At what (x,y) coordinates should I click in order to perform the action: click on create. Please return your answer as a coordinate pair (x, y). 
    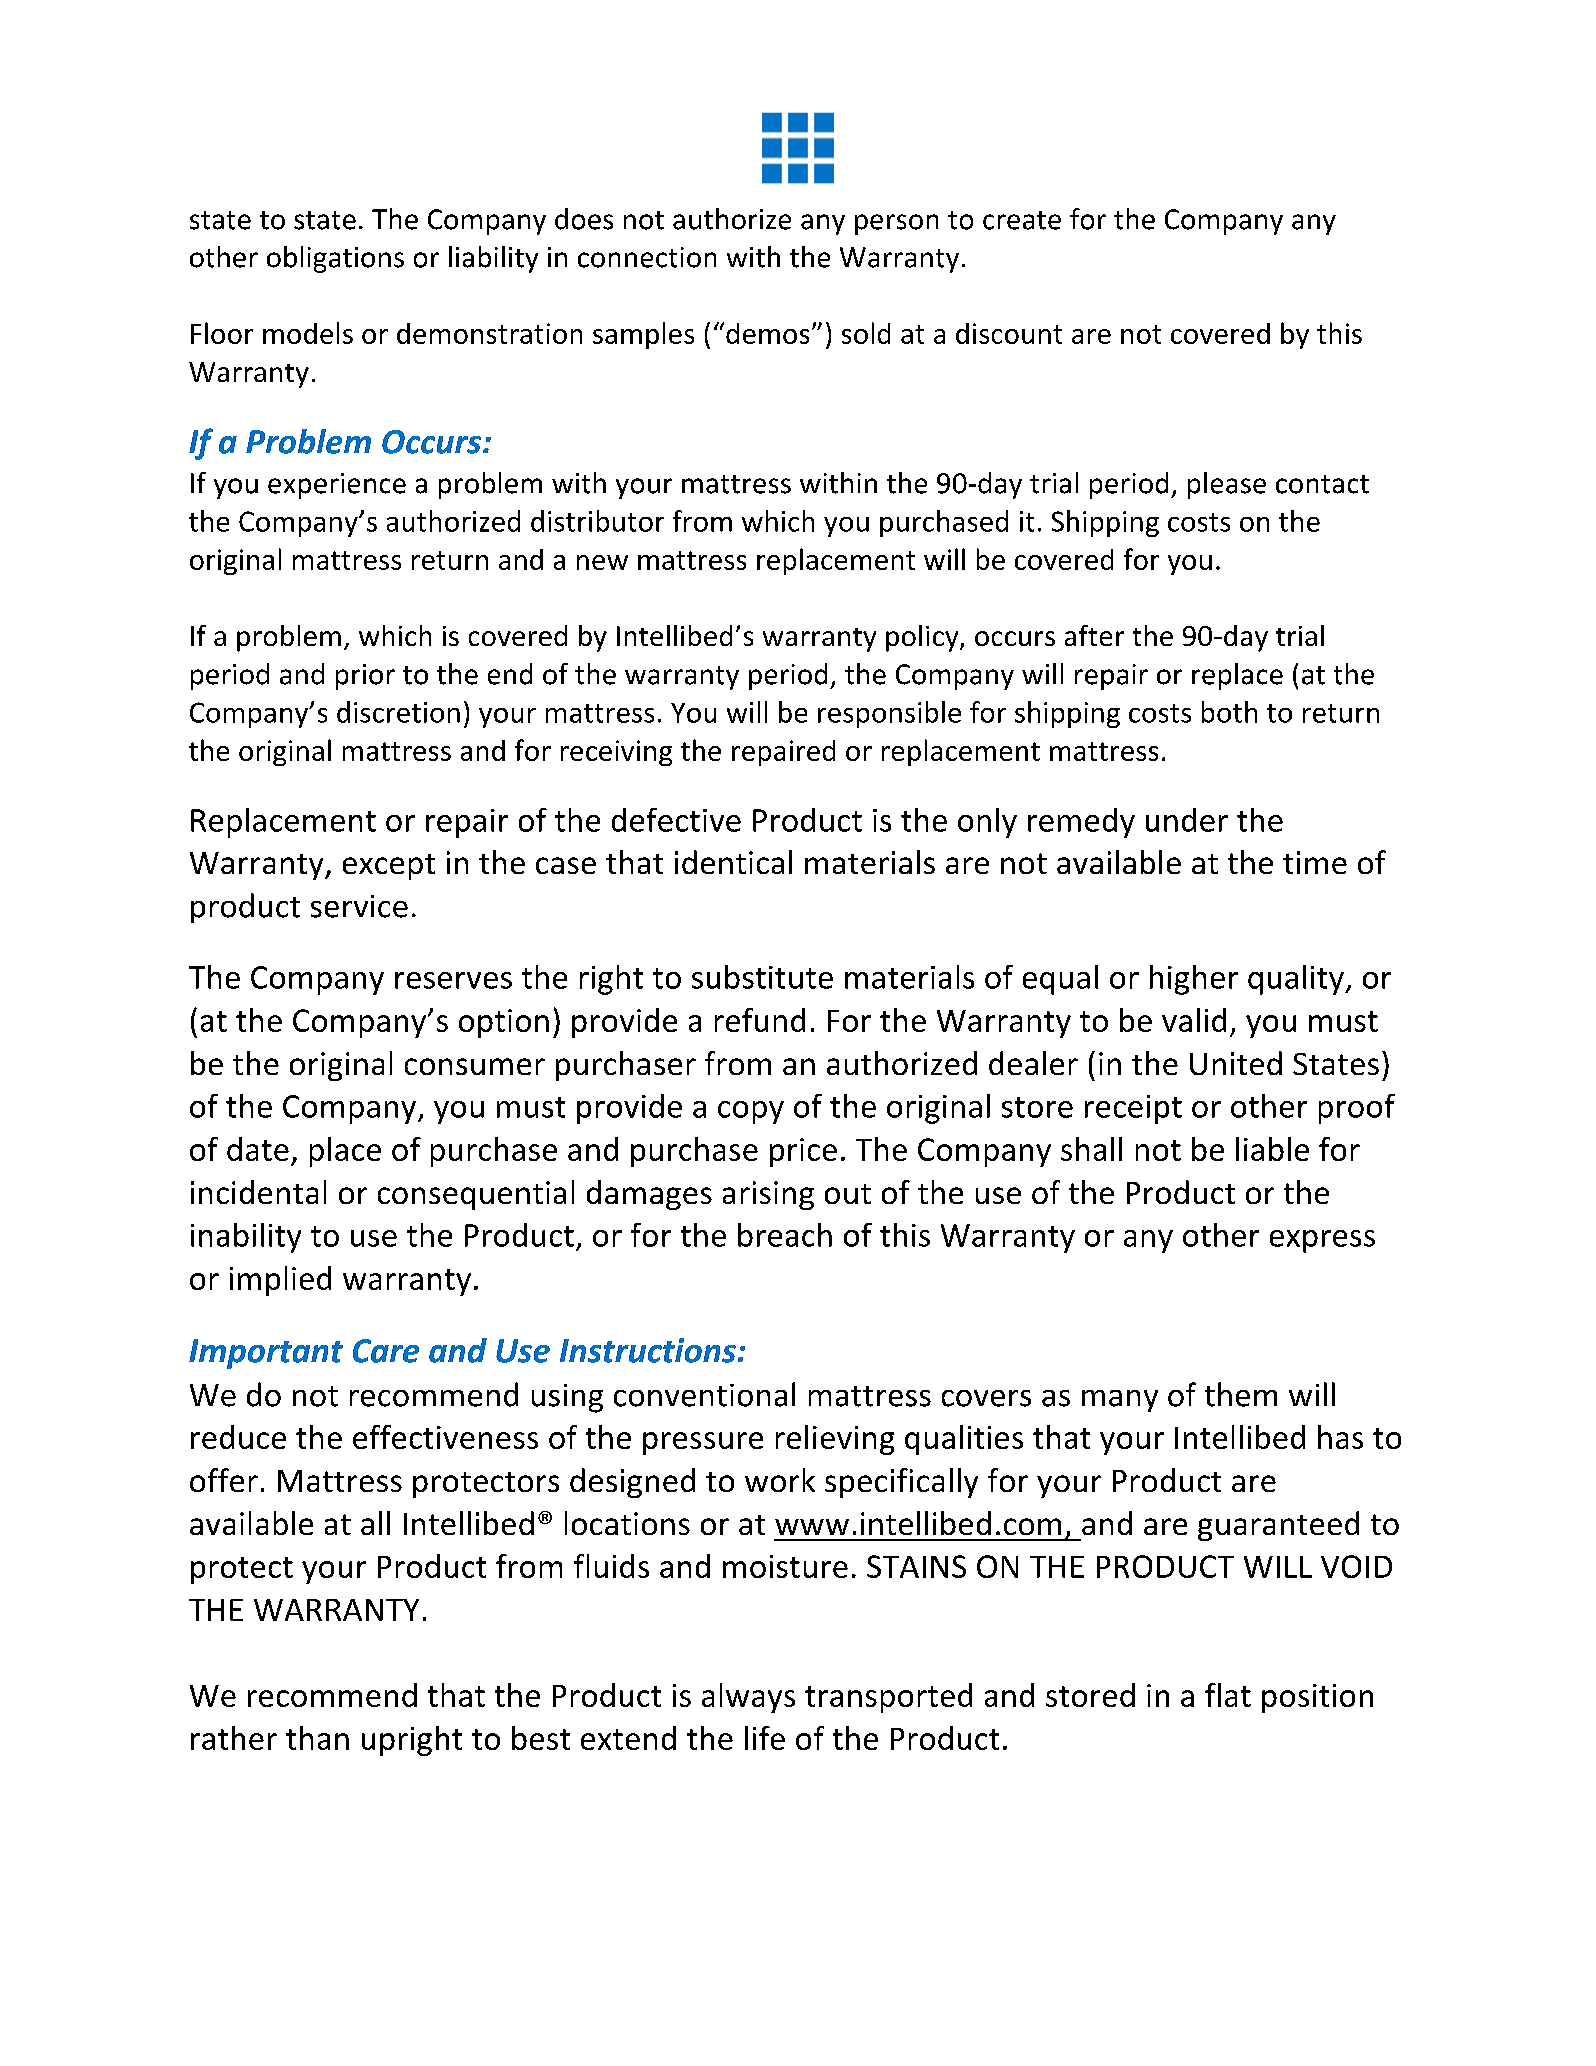
    Looking at the image, I should click on (1022, 220).
